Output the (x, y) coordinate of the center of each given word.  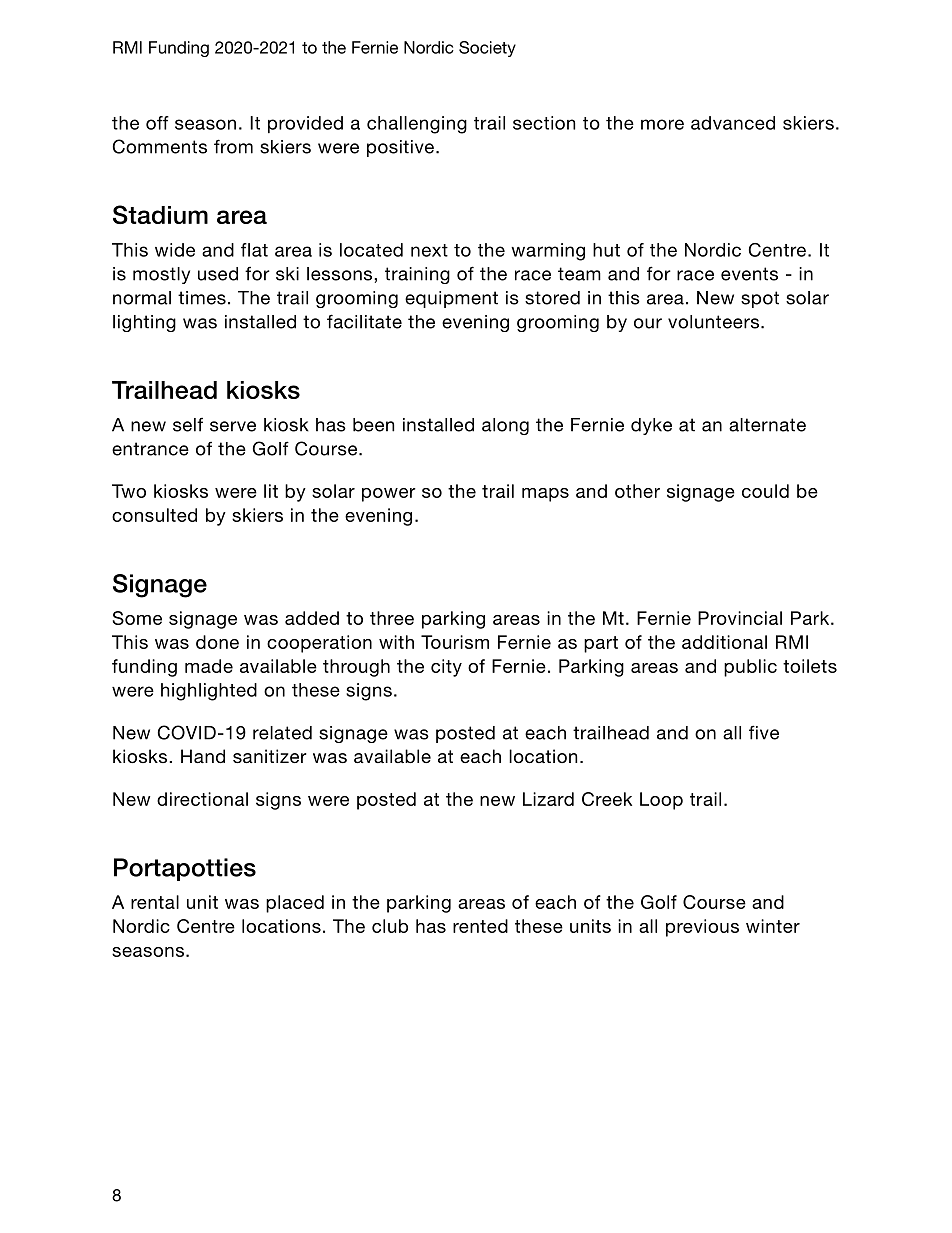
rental (155, 902)
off (157, 123)
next (429, 250)
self (188, 424)
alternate (767, 425)
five (764, 732)
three (392, 618)
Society (487, 49)
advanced (733, 123)
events (749, 274)
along (505, 426)
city (446, 668)
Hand (203, 756)
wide (175, 250)
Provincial (740, 618)
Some (137, 618)
